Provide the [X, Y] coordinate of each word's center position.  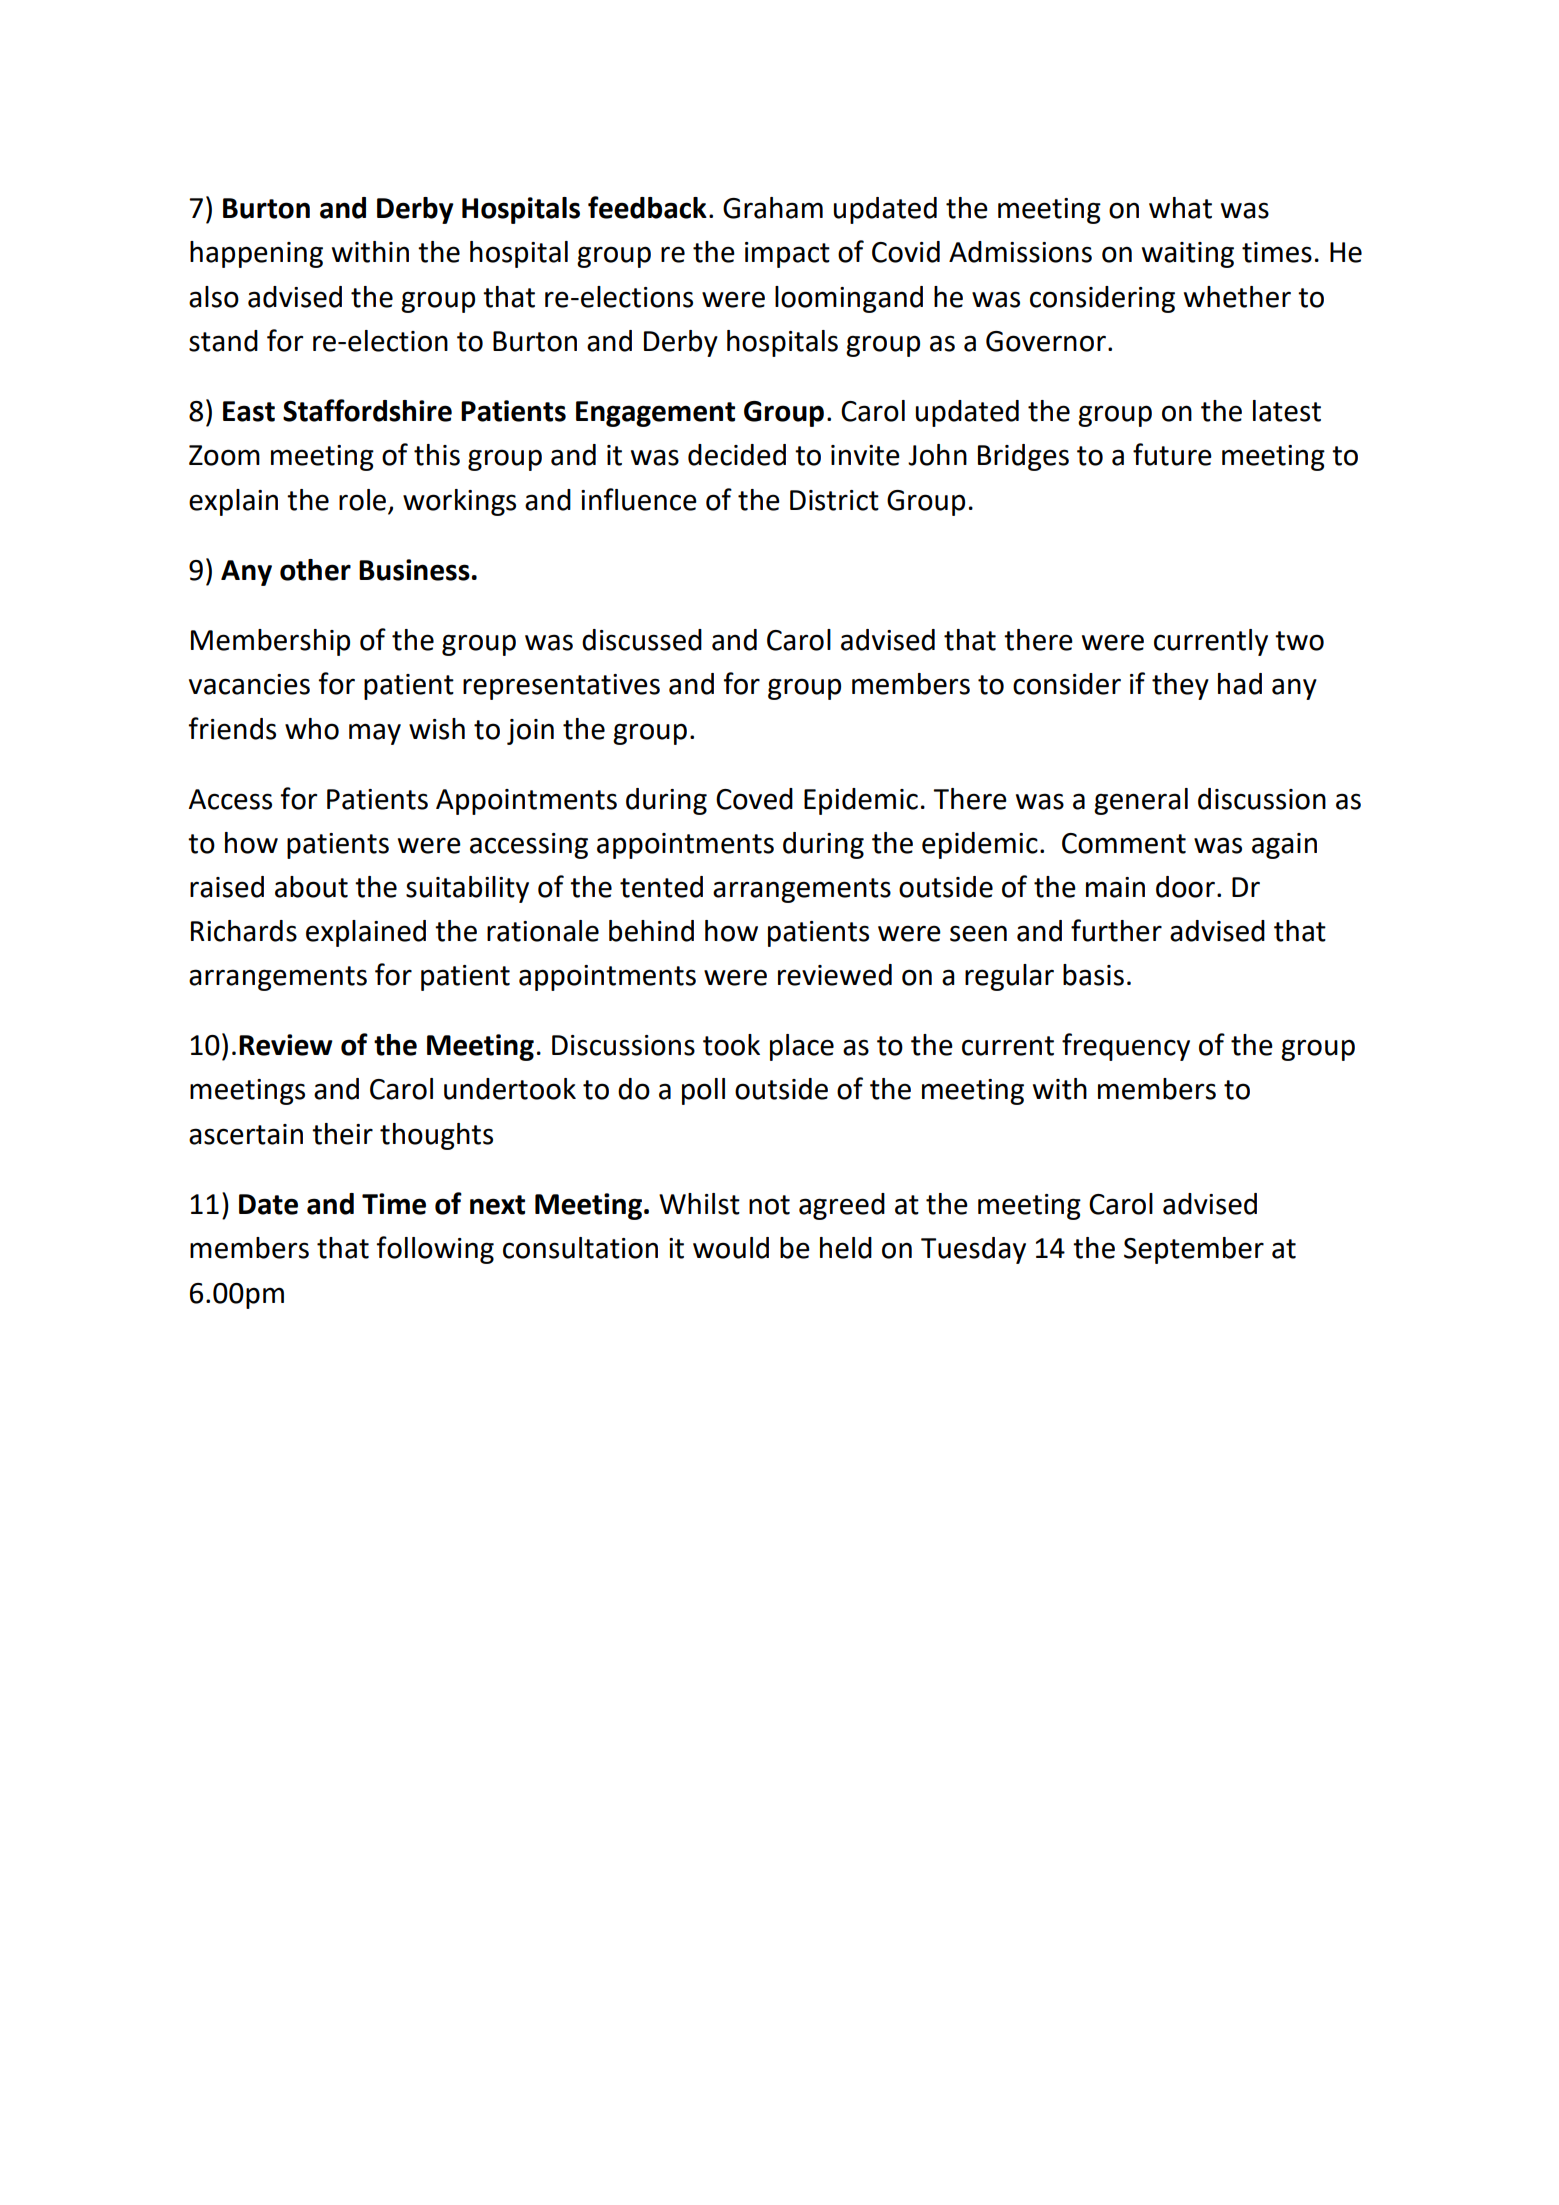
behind [651, 931]
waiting [1188, 255]
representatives [561, 687]
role [364, 501]
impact [787, 255]
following [435, 1250]
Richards [244, 931]
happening [256, 254]
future [1172, 454]
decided [737, 455]
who [312, 729]
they [1180, 686]
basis [1093, 975]
